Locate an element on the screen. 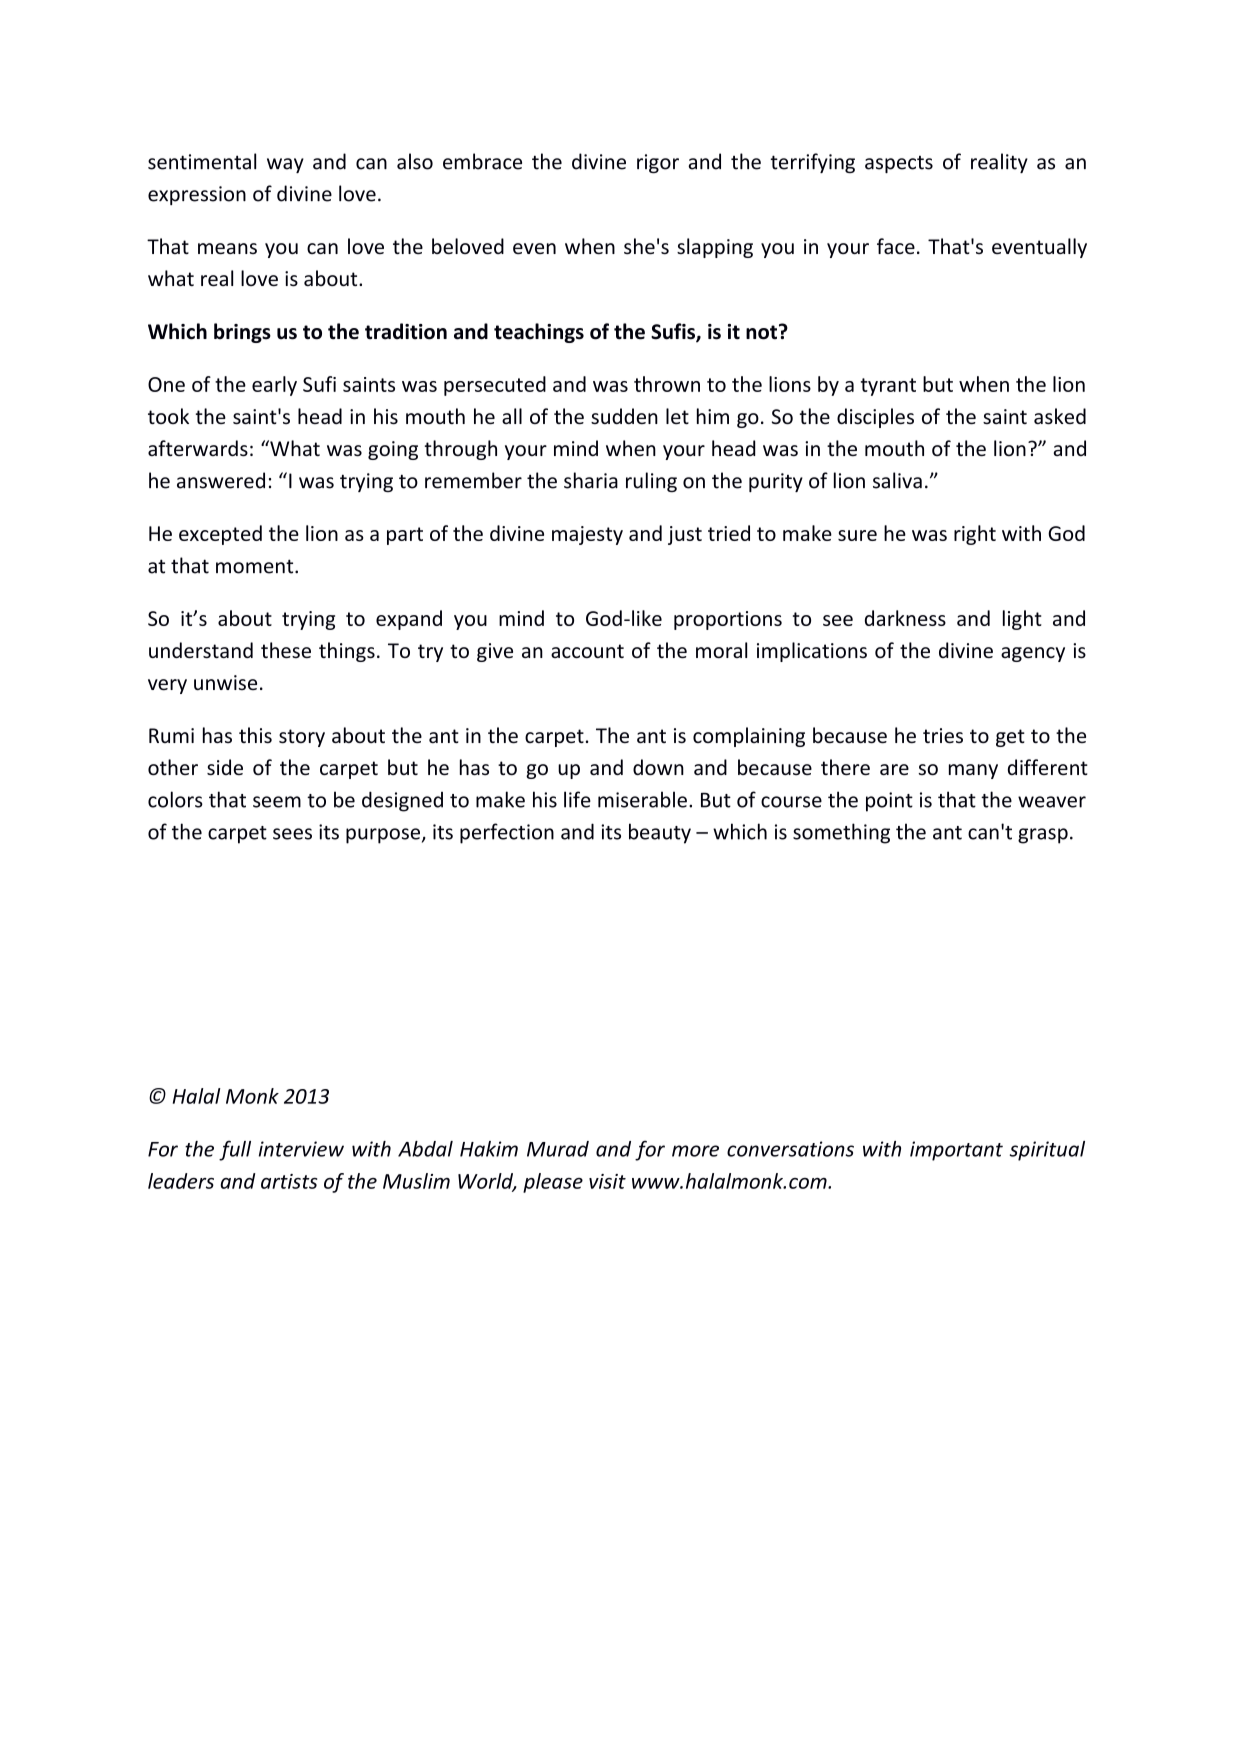  rigor is located at coordinates (658, 163).
